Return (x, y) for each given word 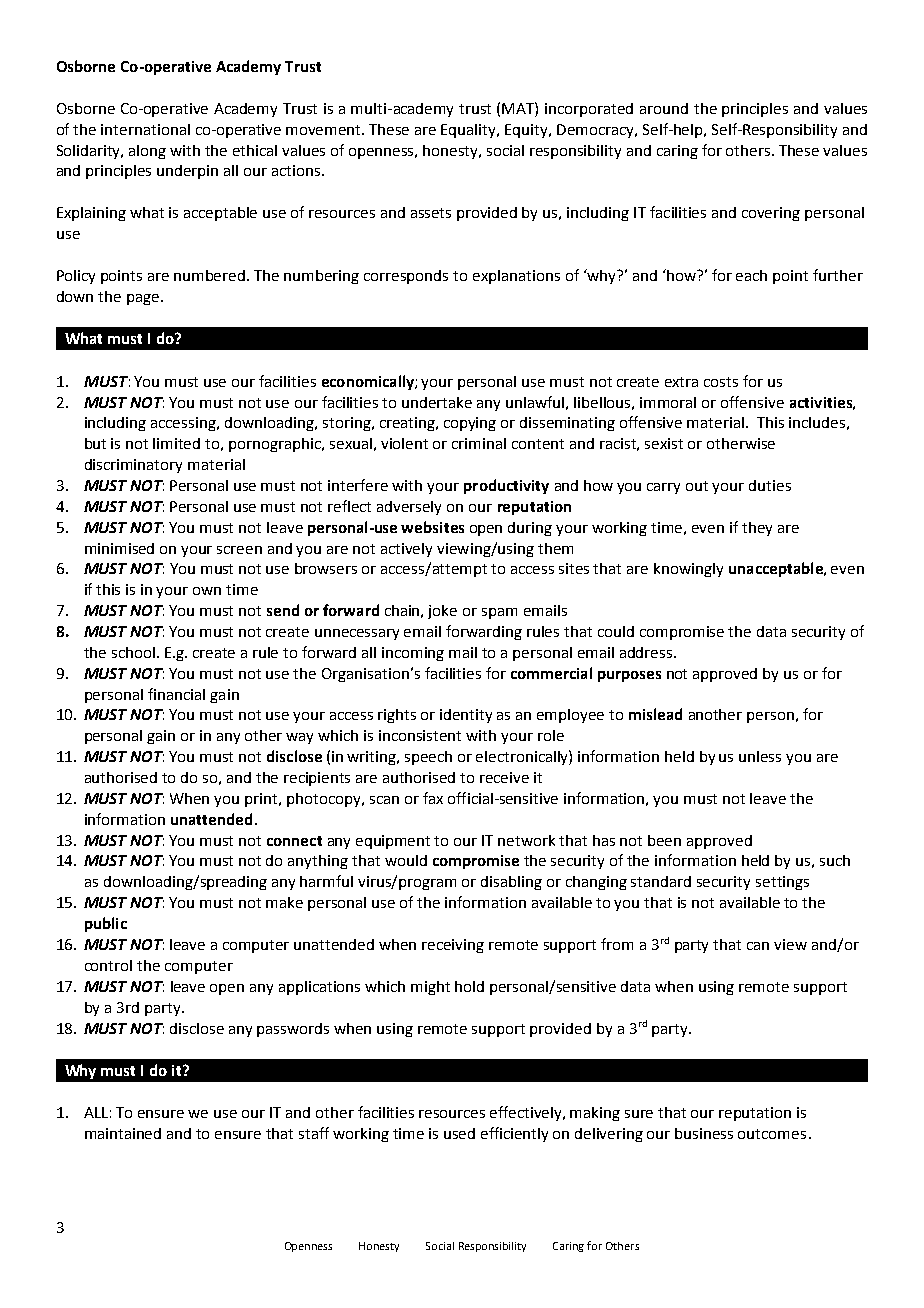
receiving (453, 946)
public (106, 924)
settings (782, 883)
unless (760, 756)
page (143, 299)
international (145, 129)
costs (721, 382)
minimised (119, 548)
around (664, 108)
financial (176, 694)
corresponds (406, 277)
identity (466, 716)
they (757, 529)
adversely (409, 508)
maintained (123, 1133)
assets (431, 213)
